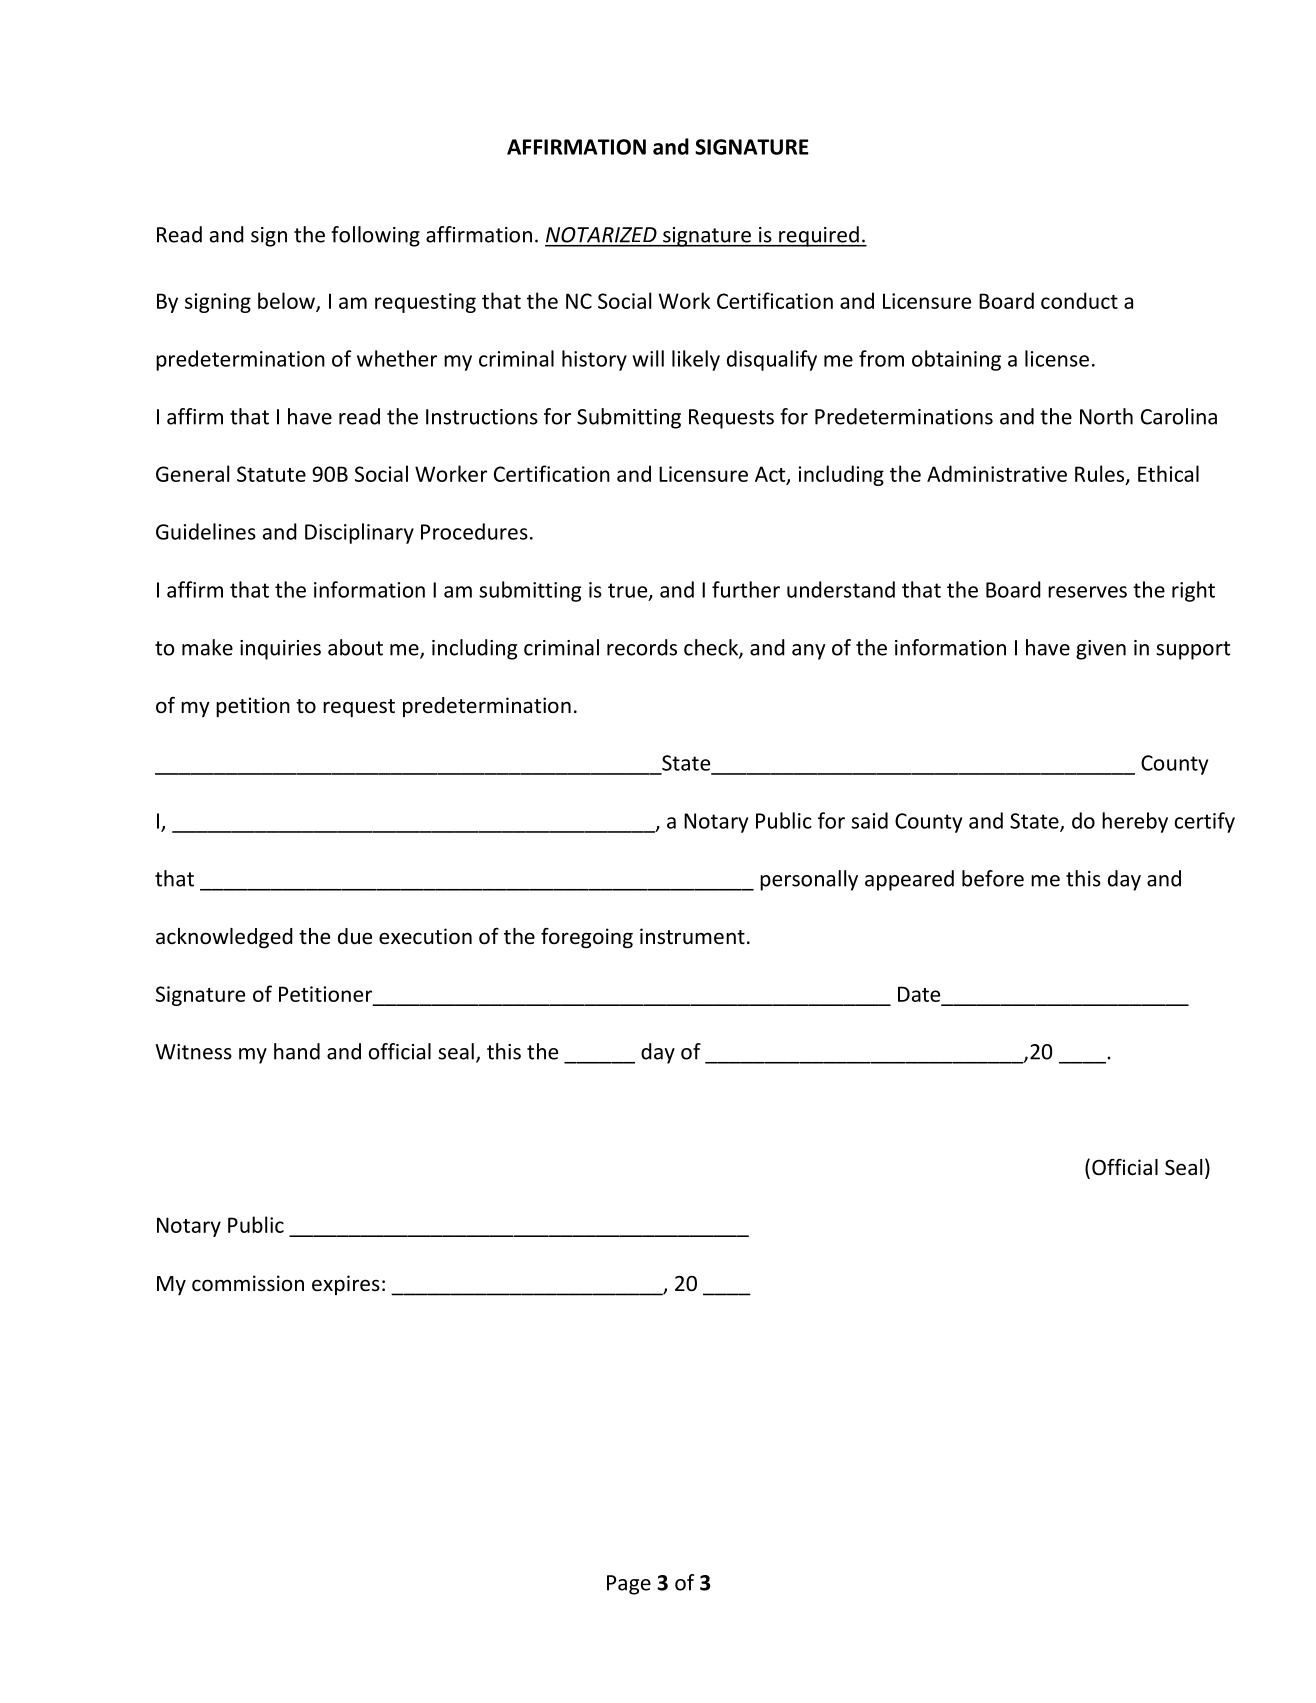 Image resolution: width=1316 pixels, height=1703 pixels. I want to click on before, so click(993, 878).
